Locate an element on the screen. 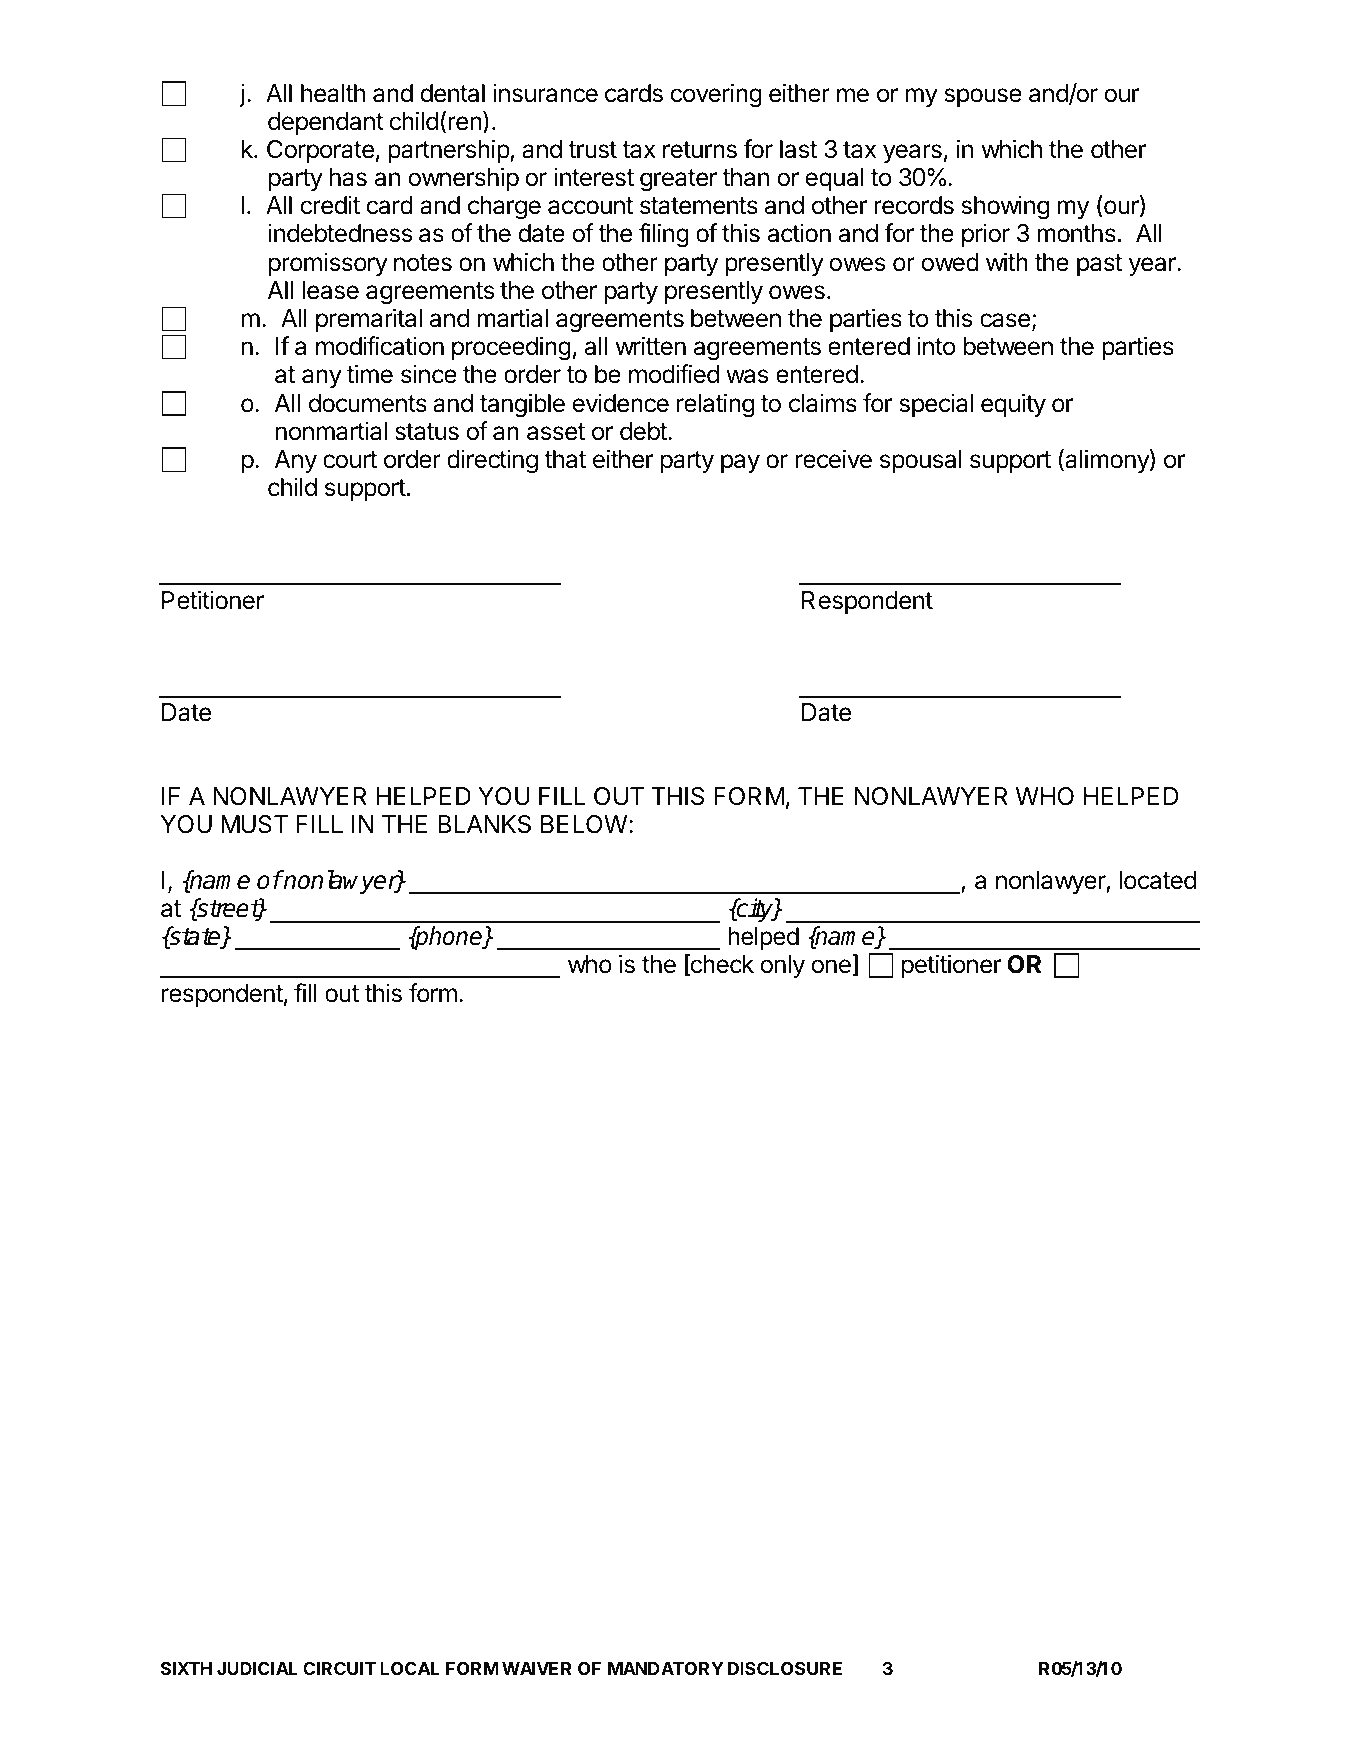 The image size is (1360, 1760). court is located at coordinates (350, 460).
